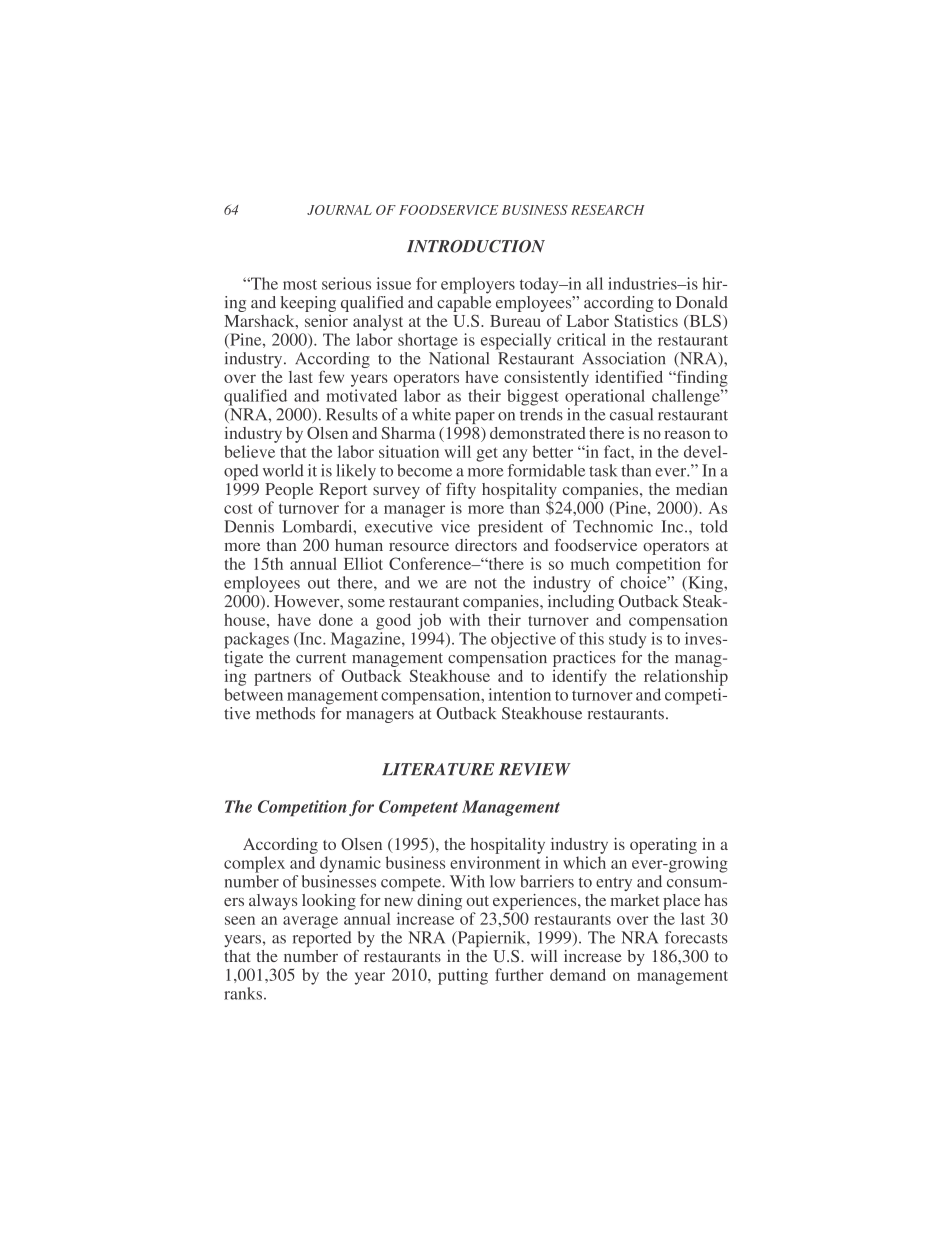  I want to click on done, so click(336, 619).
